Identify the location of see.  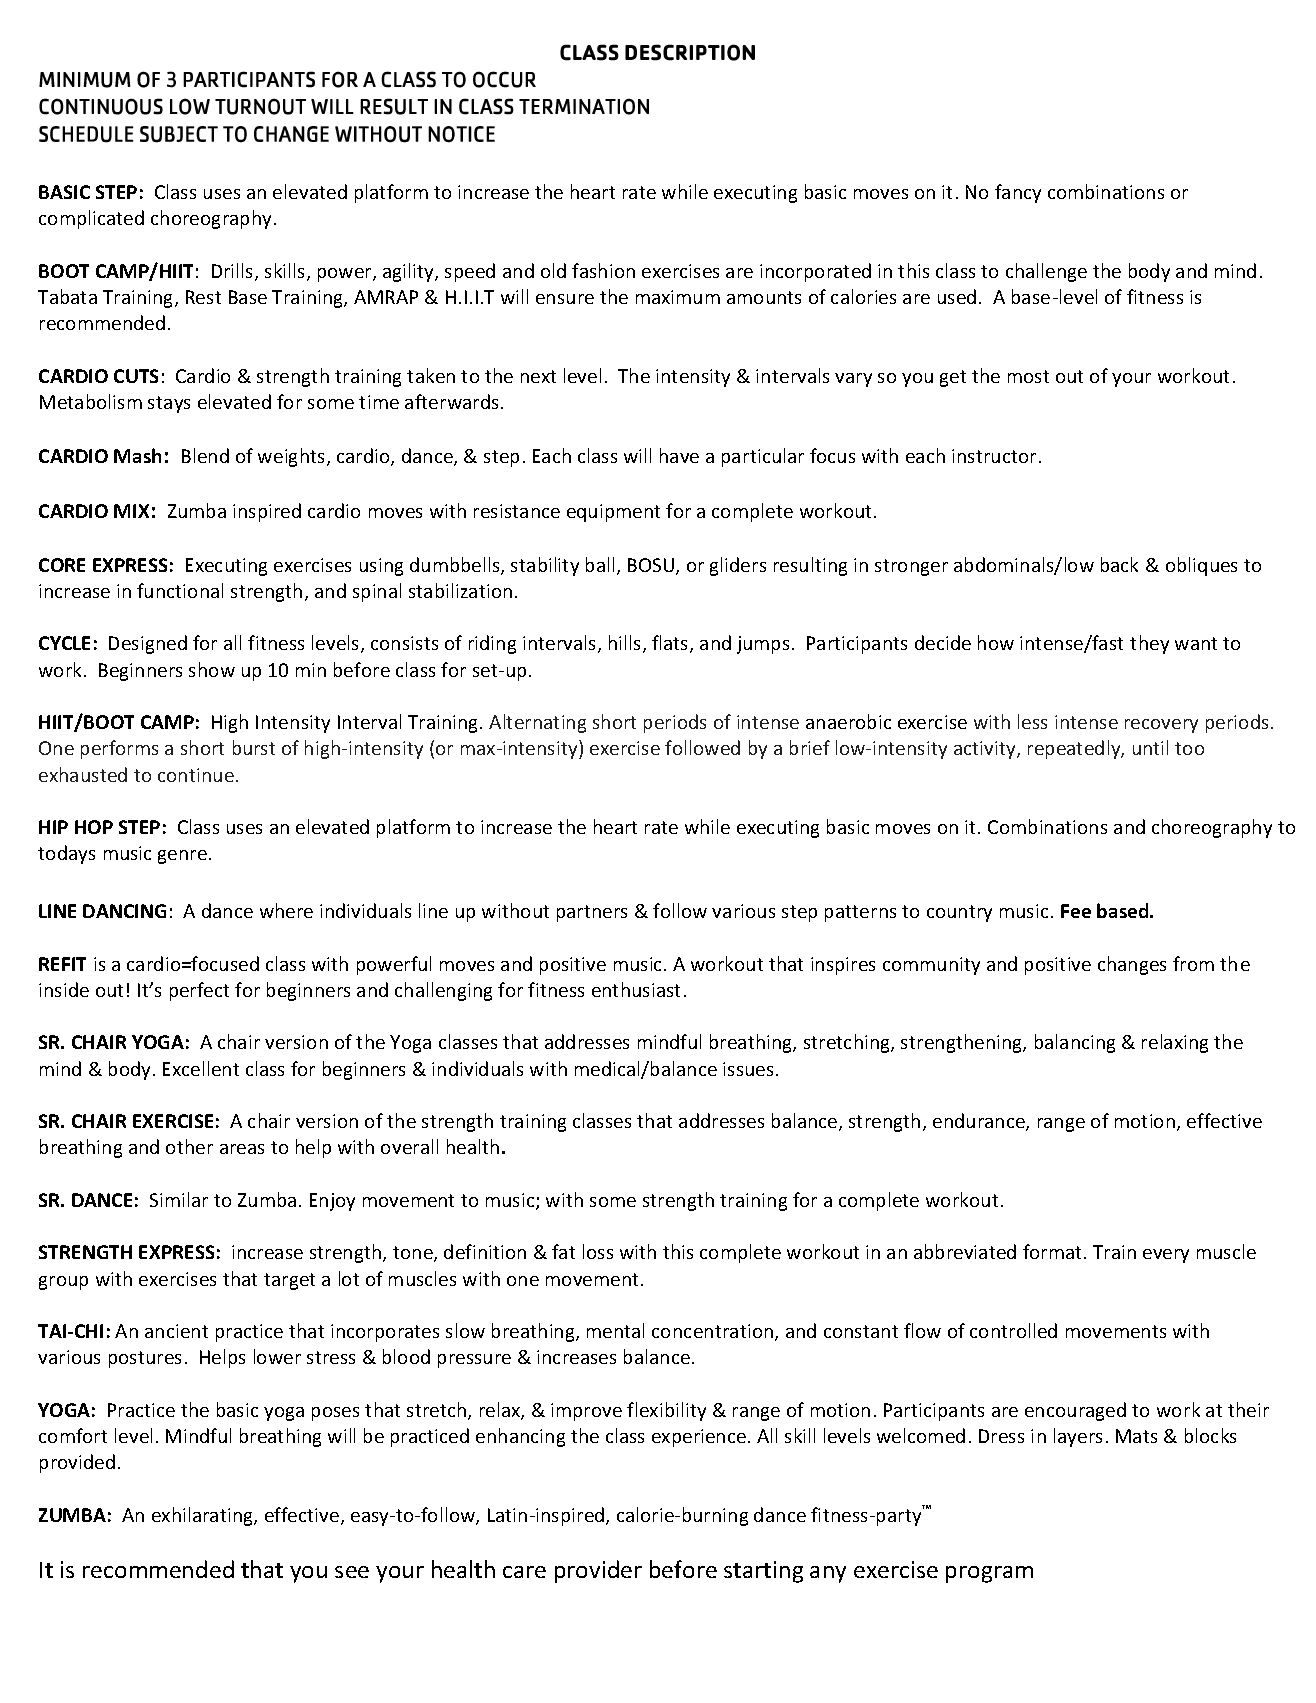
(352, 1572).
